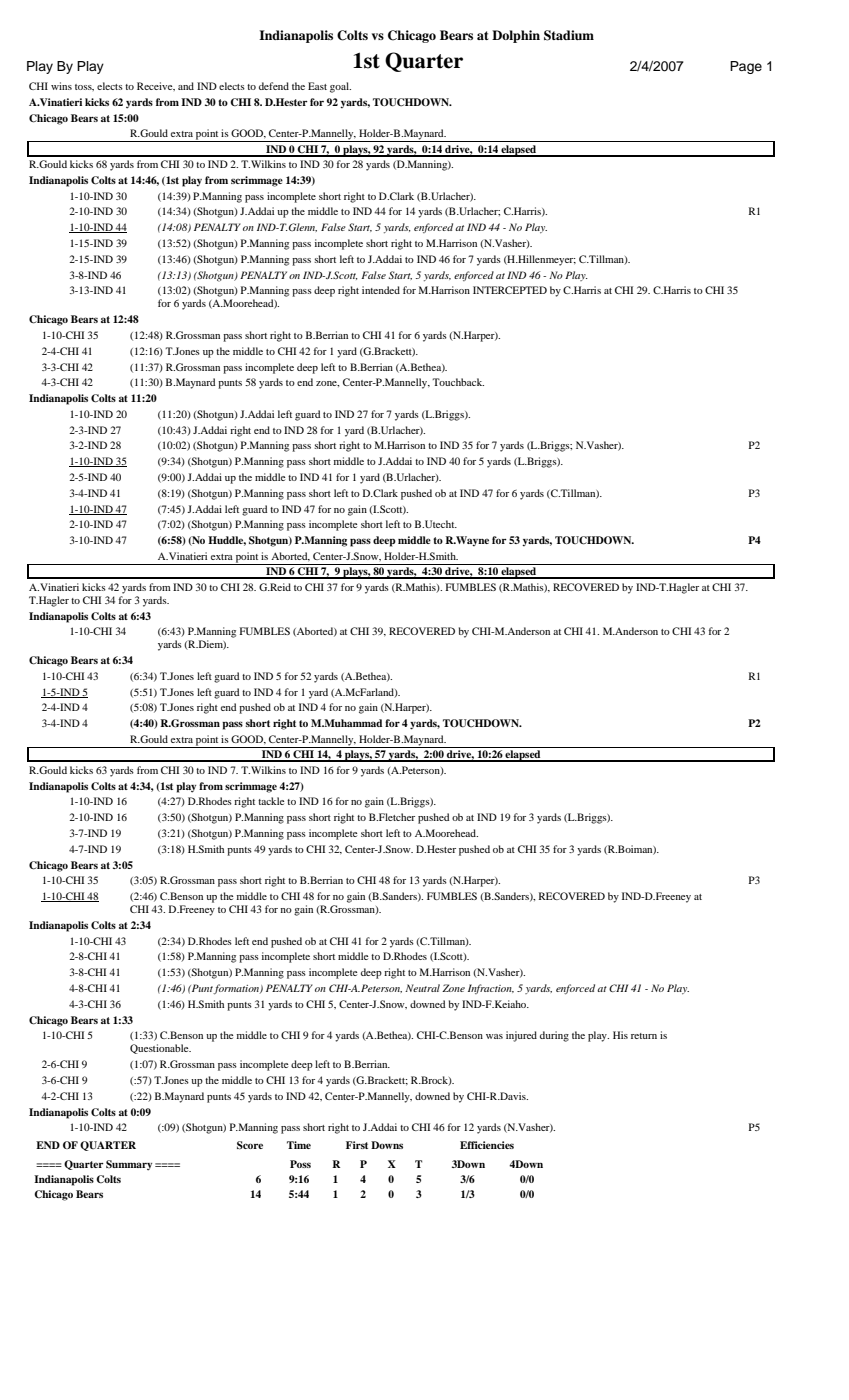 Image resolution: width=849 pixels, height=1400 pixels. Describe the element at coordinates (357, 1145) in the screenshot. I see `First` at that location.
